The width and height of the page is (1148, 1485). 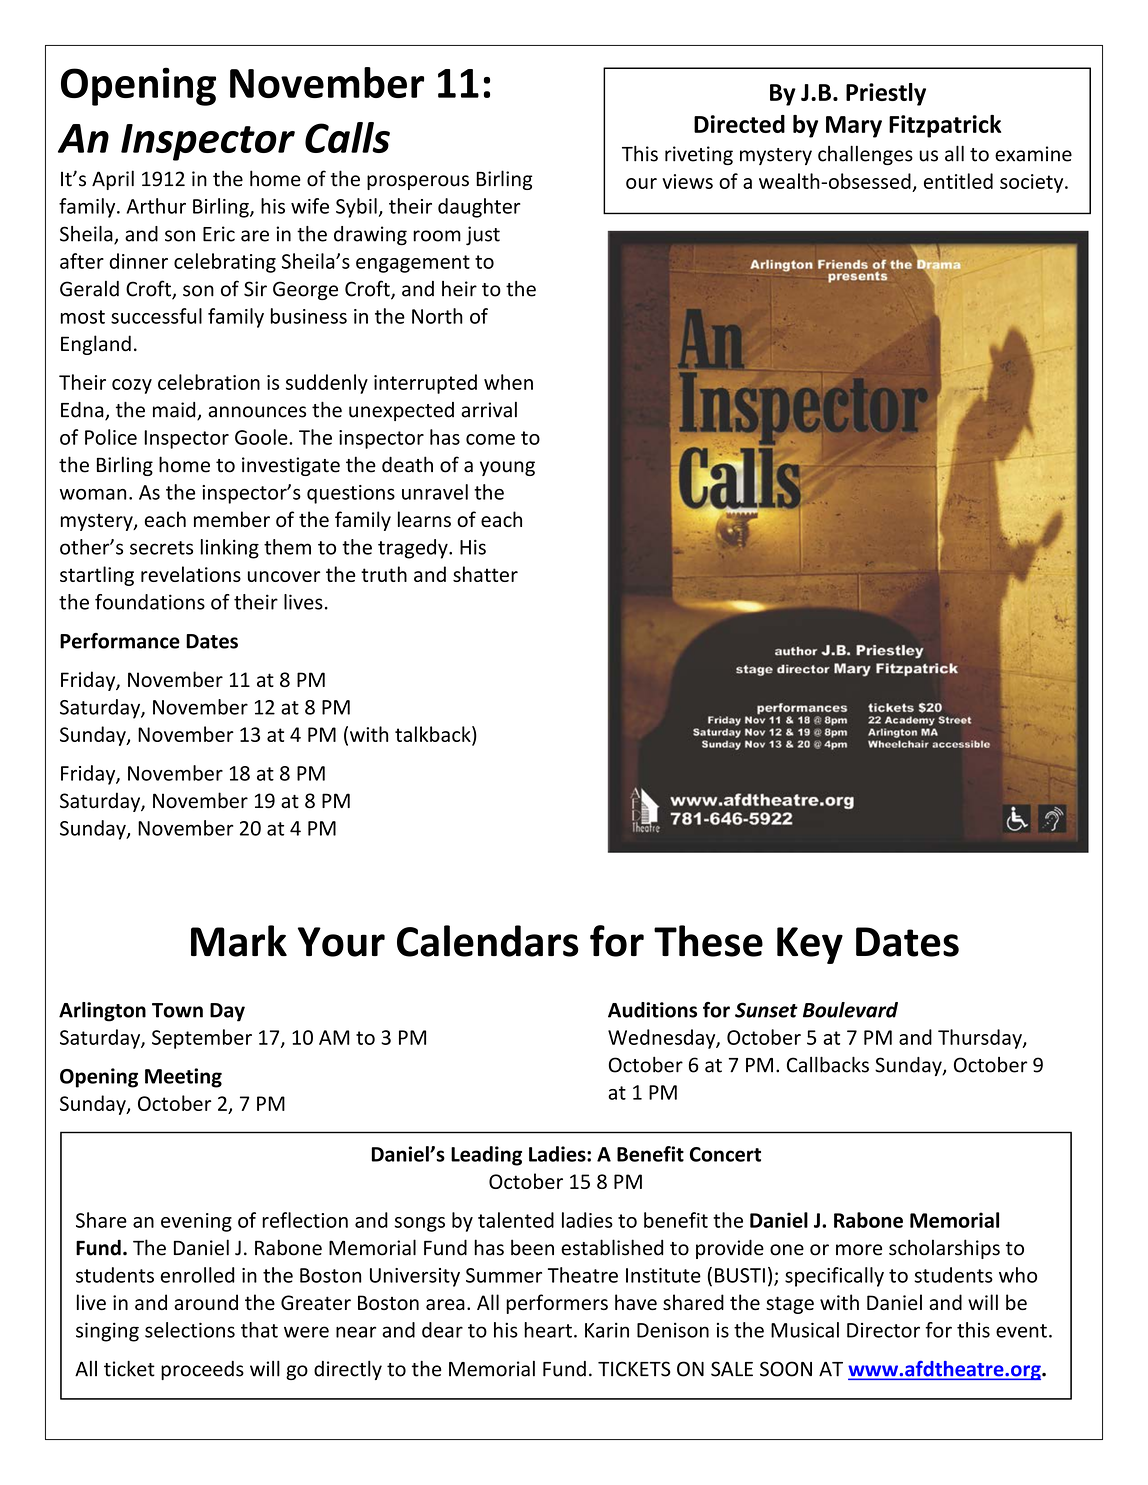 What do you see at coordinates (120, 641) in the page?
I see `Performance` at bounding box center [120, 641].
